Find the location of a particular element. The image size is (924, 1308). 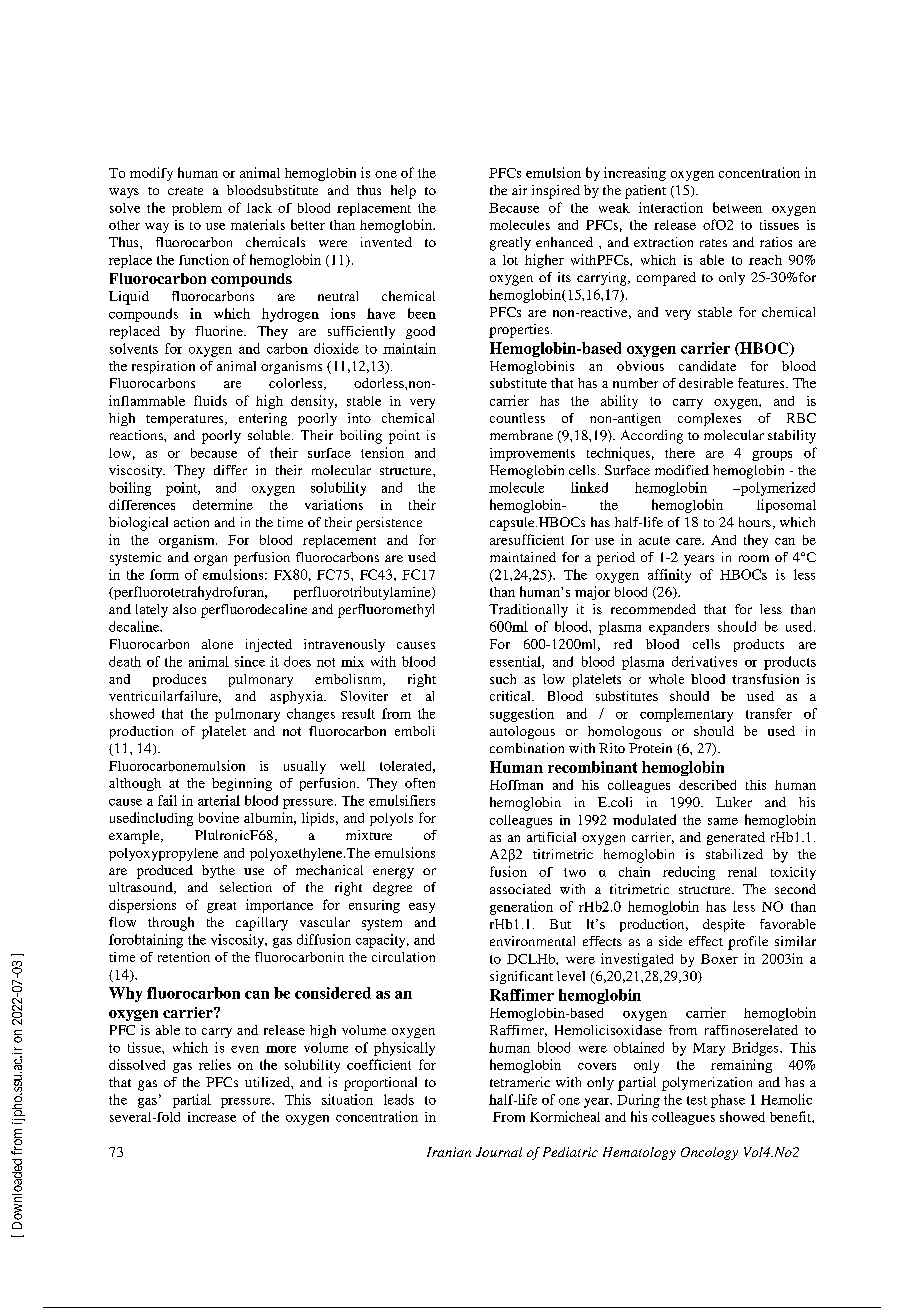

problem is located at coordinates (197, 209).
